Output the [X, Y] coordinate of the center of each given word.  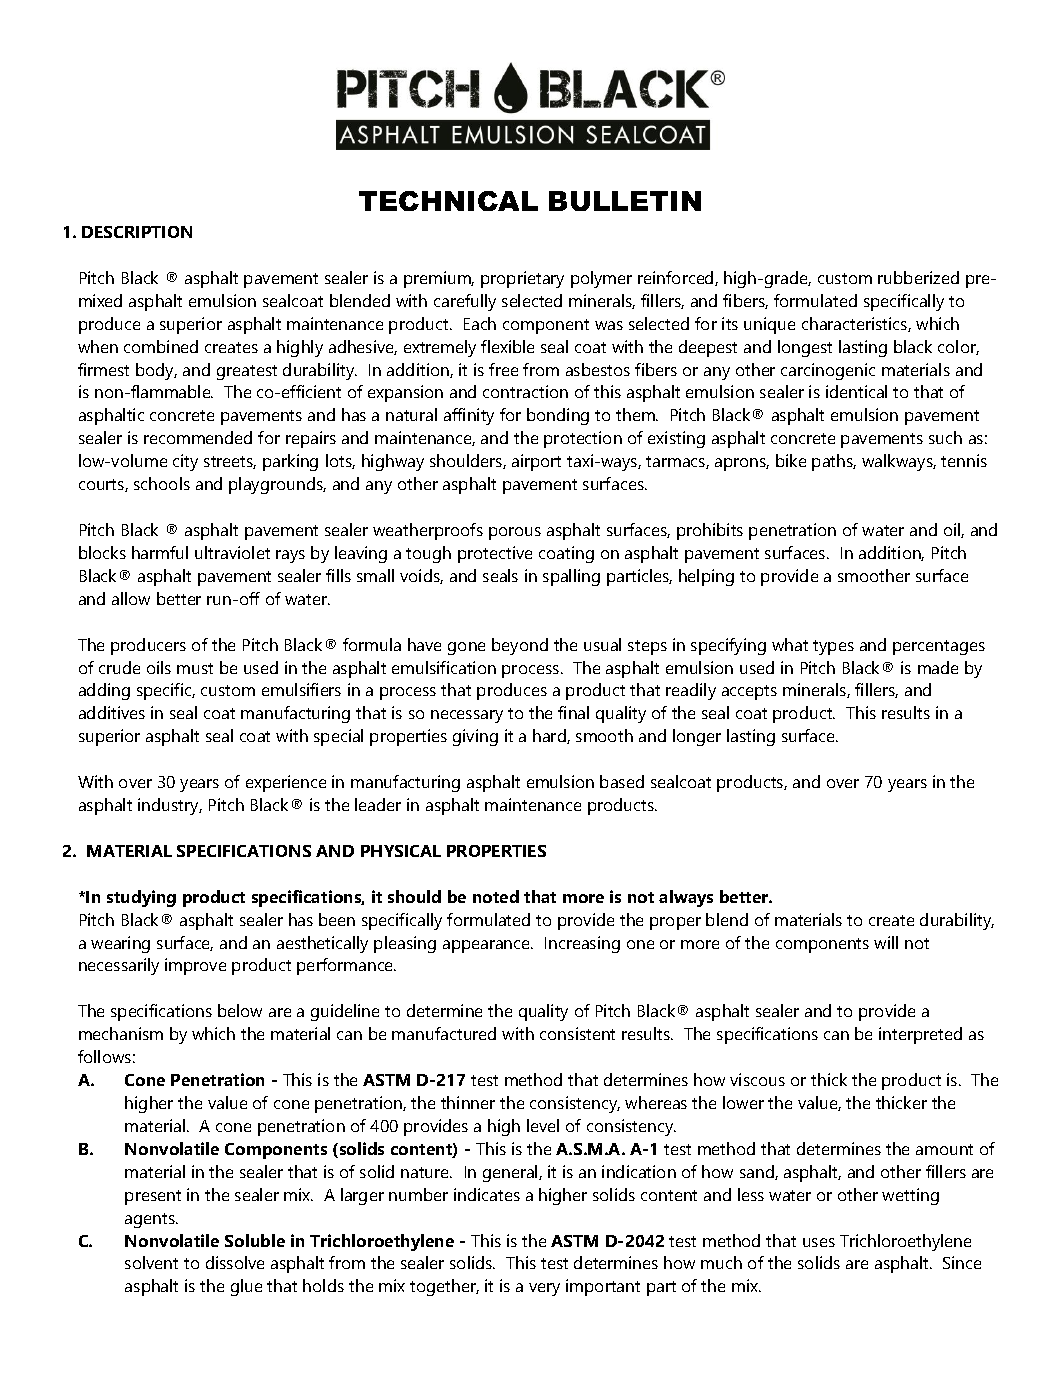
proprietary [522, 279]
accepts [749, 692]
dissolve [235, 1262]
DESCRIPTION [137, 232]
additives [112, 712]
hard [550, 736]
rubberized [918, 277]
